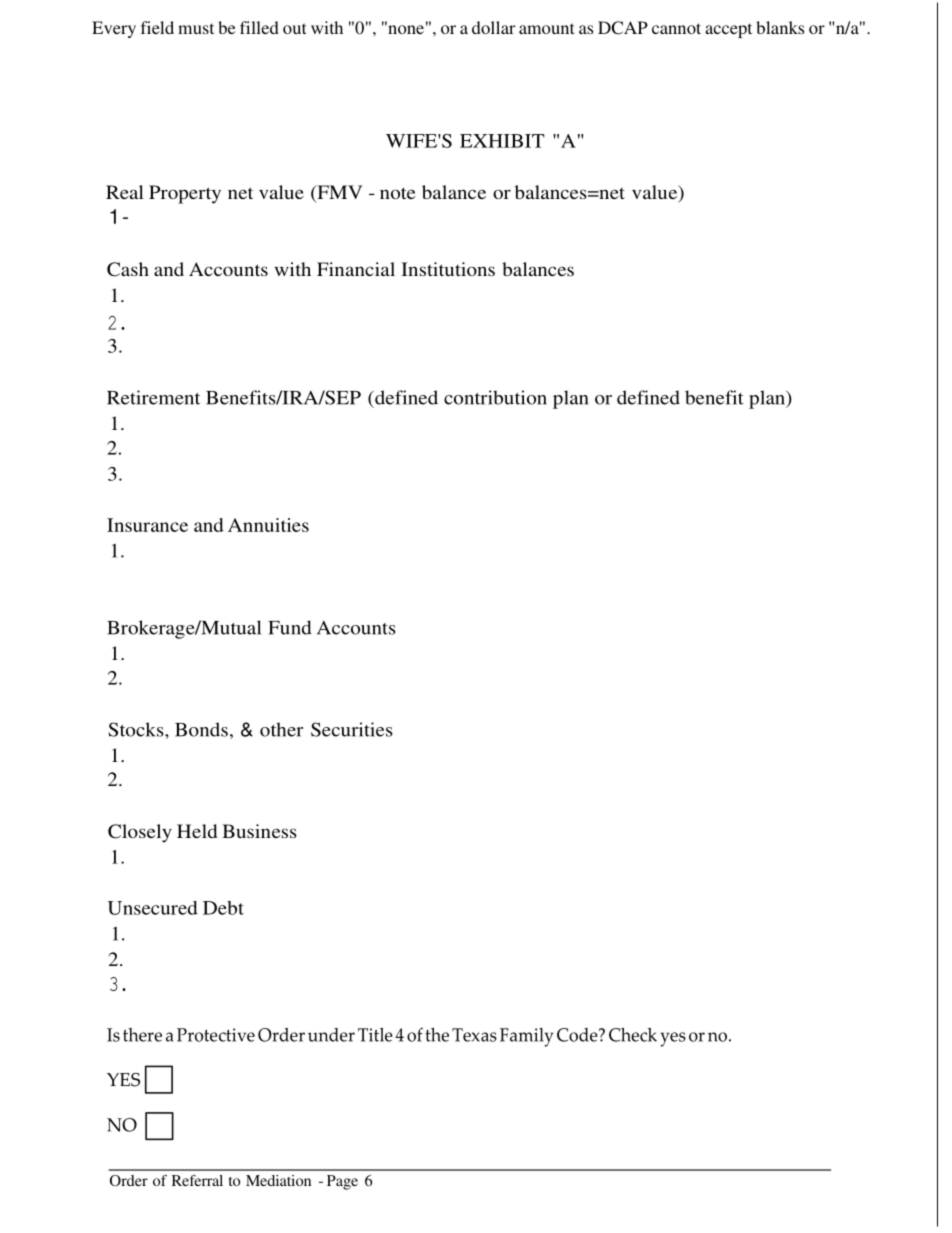 The image size is (952, 1233). What do you see at coordinates (197, 1180) in the screenshot?
I see `Referral` at bounding box center [197, 1180].
